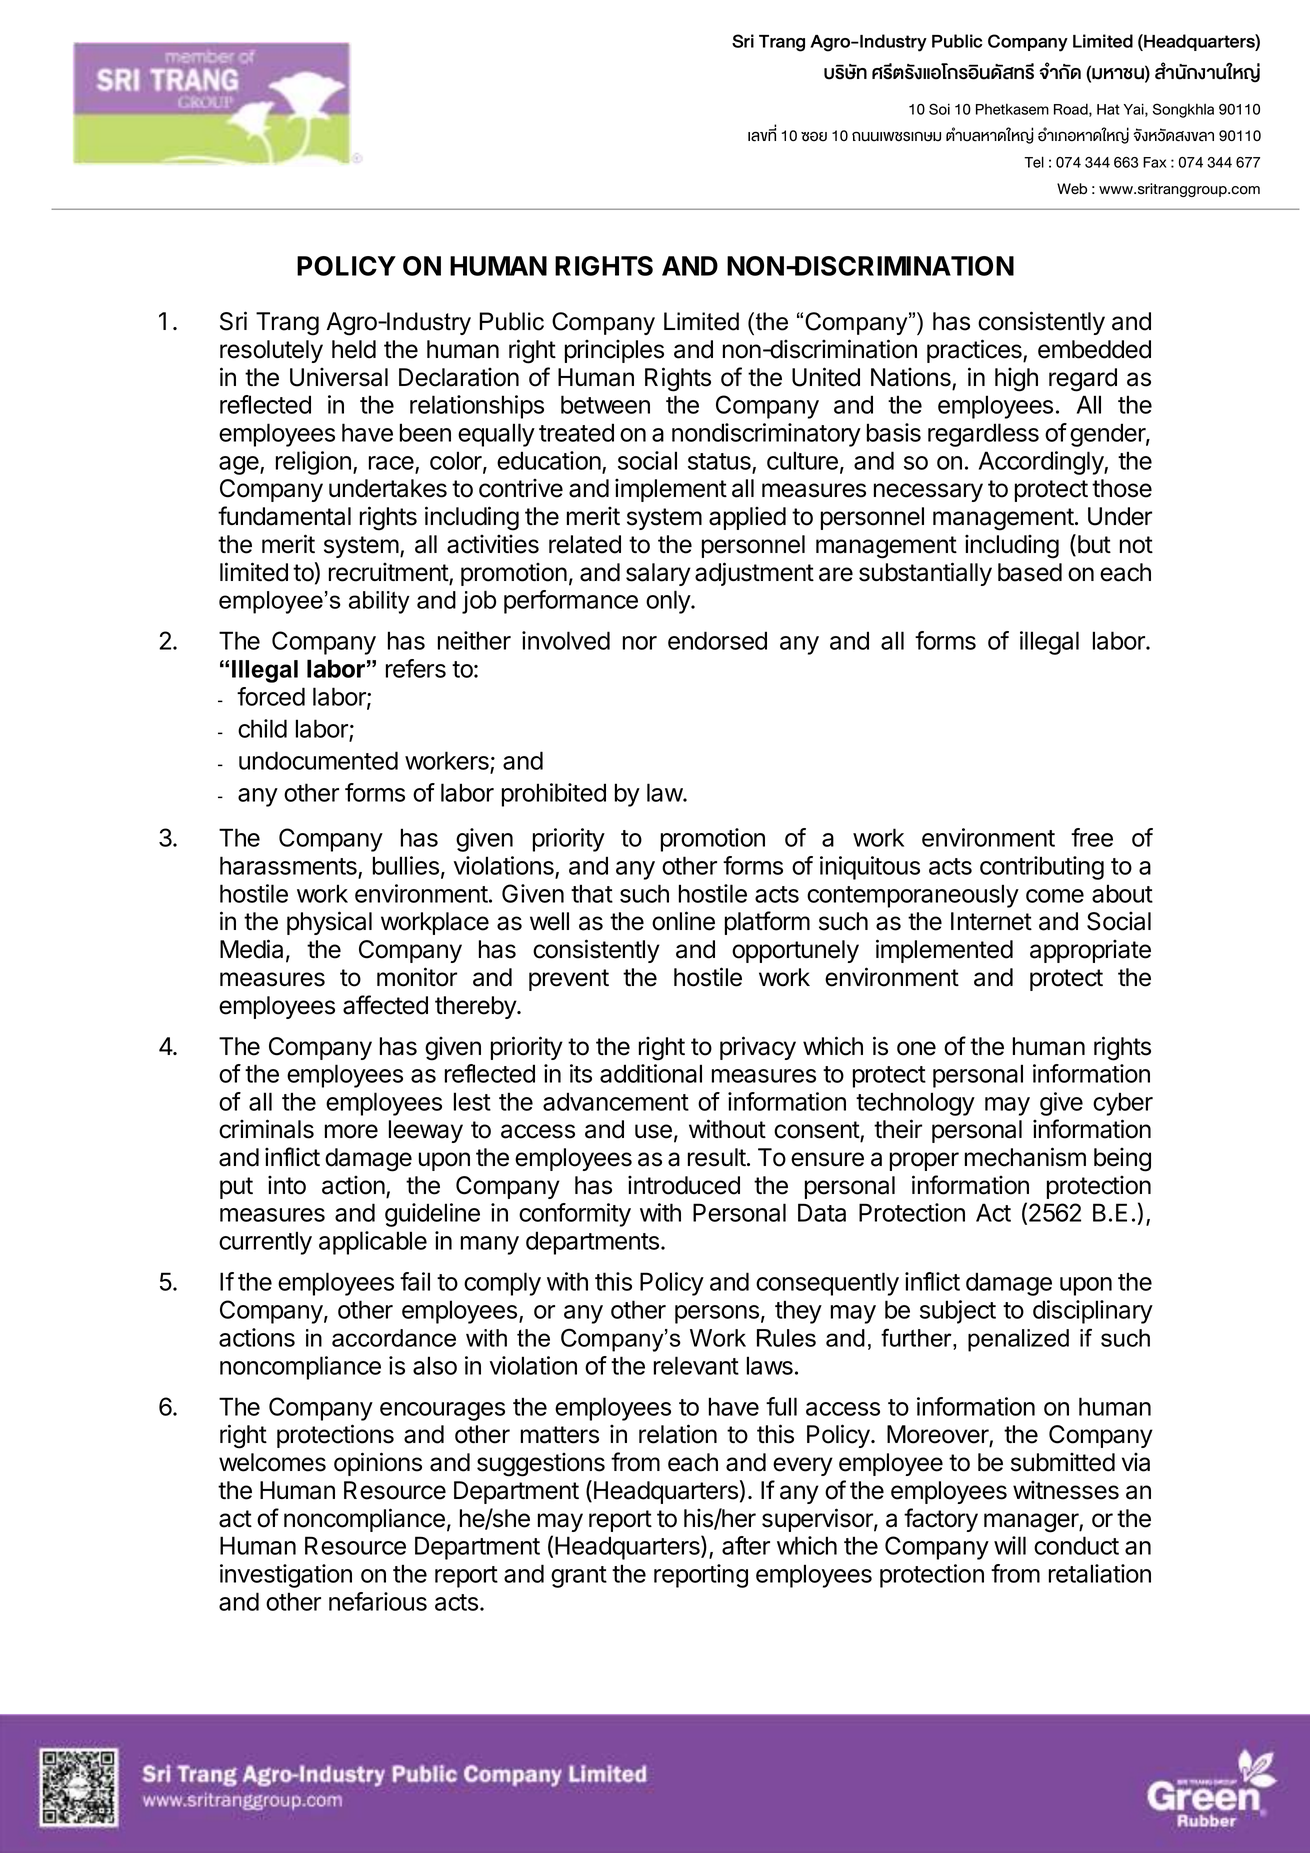 The height and width of the screenshot is (1853, 1310). What do you see at coordinates (1025, 1157) in the screenshot?
I see `mechanism` at bounding box center [1025, 1157].
